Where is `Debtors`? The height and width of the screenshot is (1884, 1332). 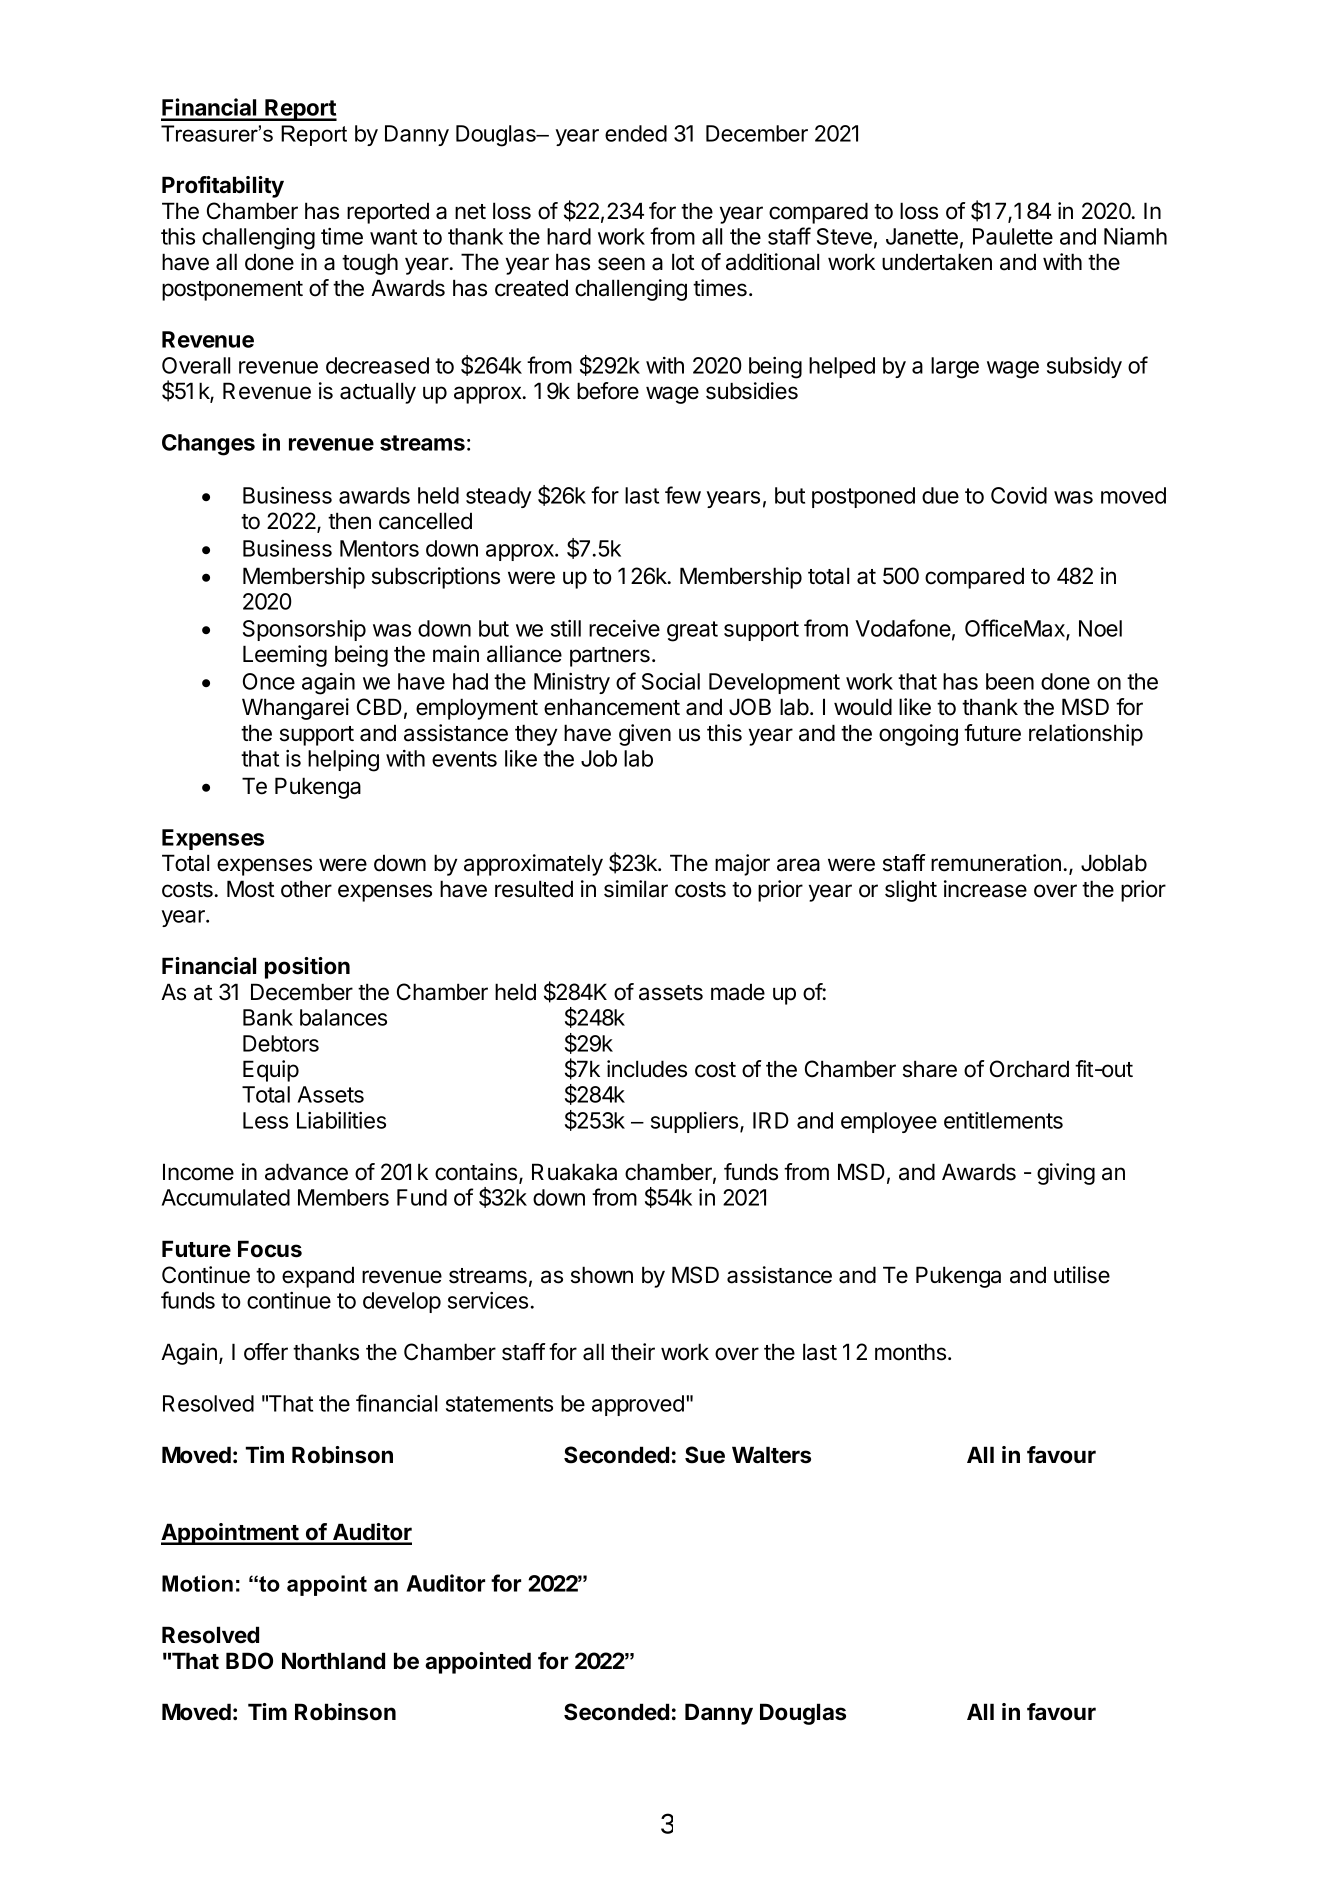 Debtors is located at coordinates (281, 1043).
